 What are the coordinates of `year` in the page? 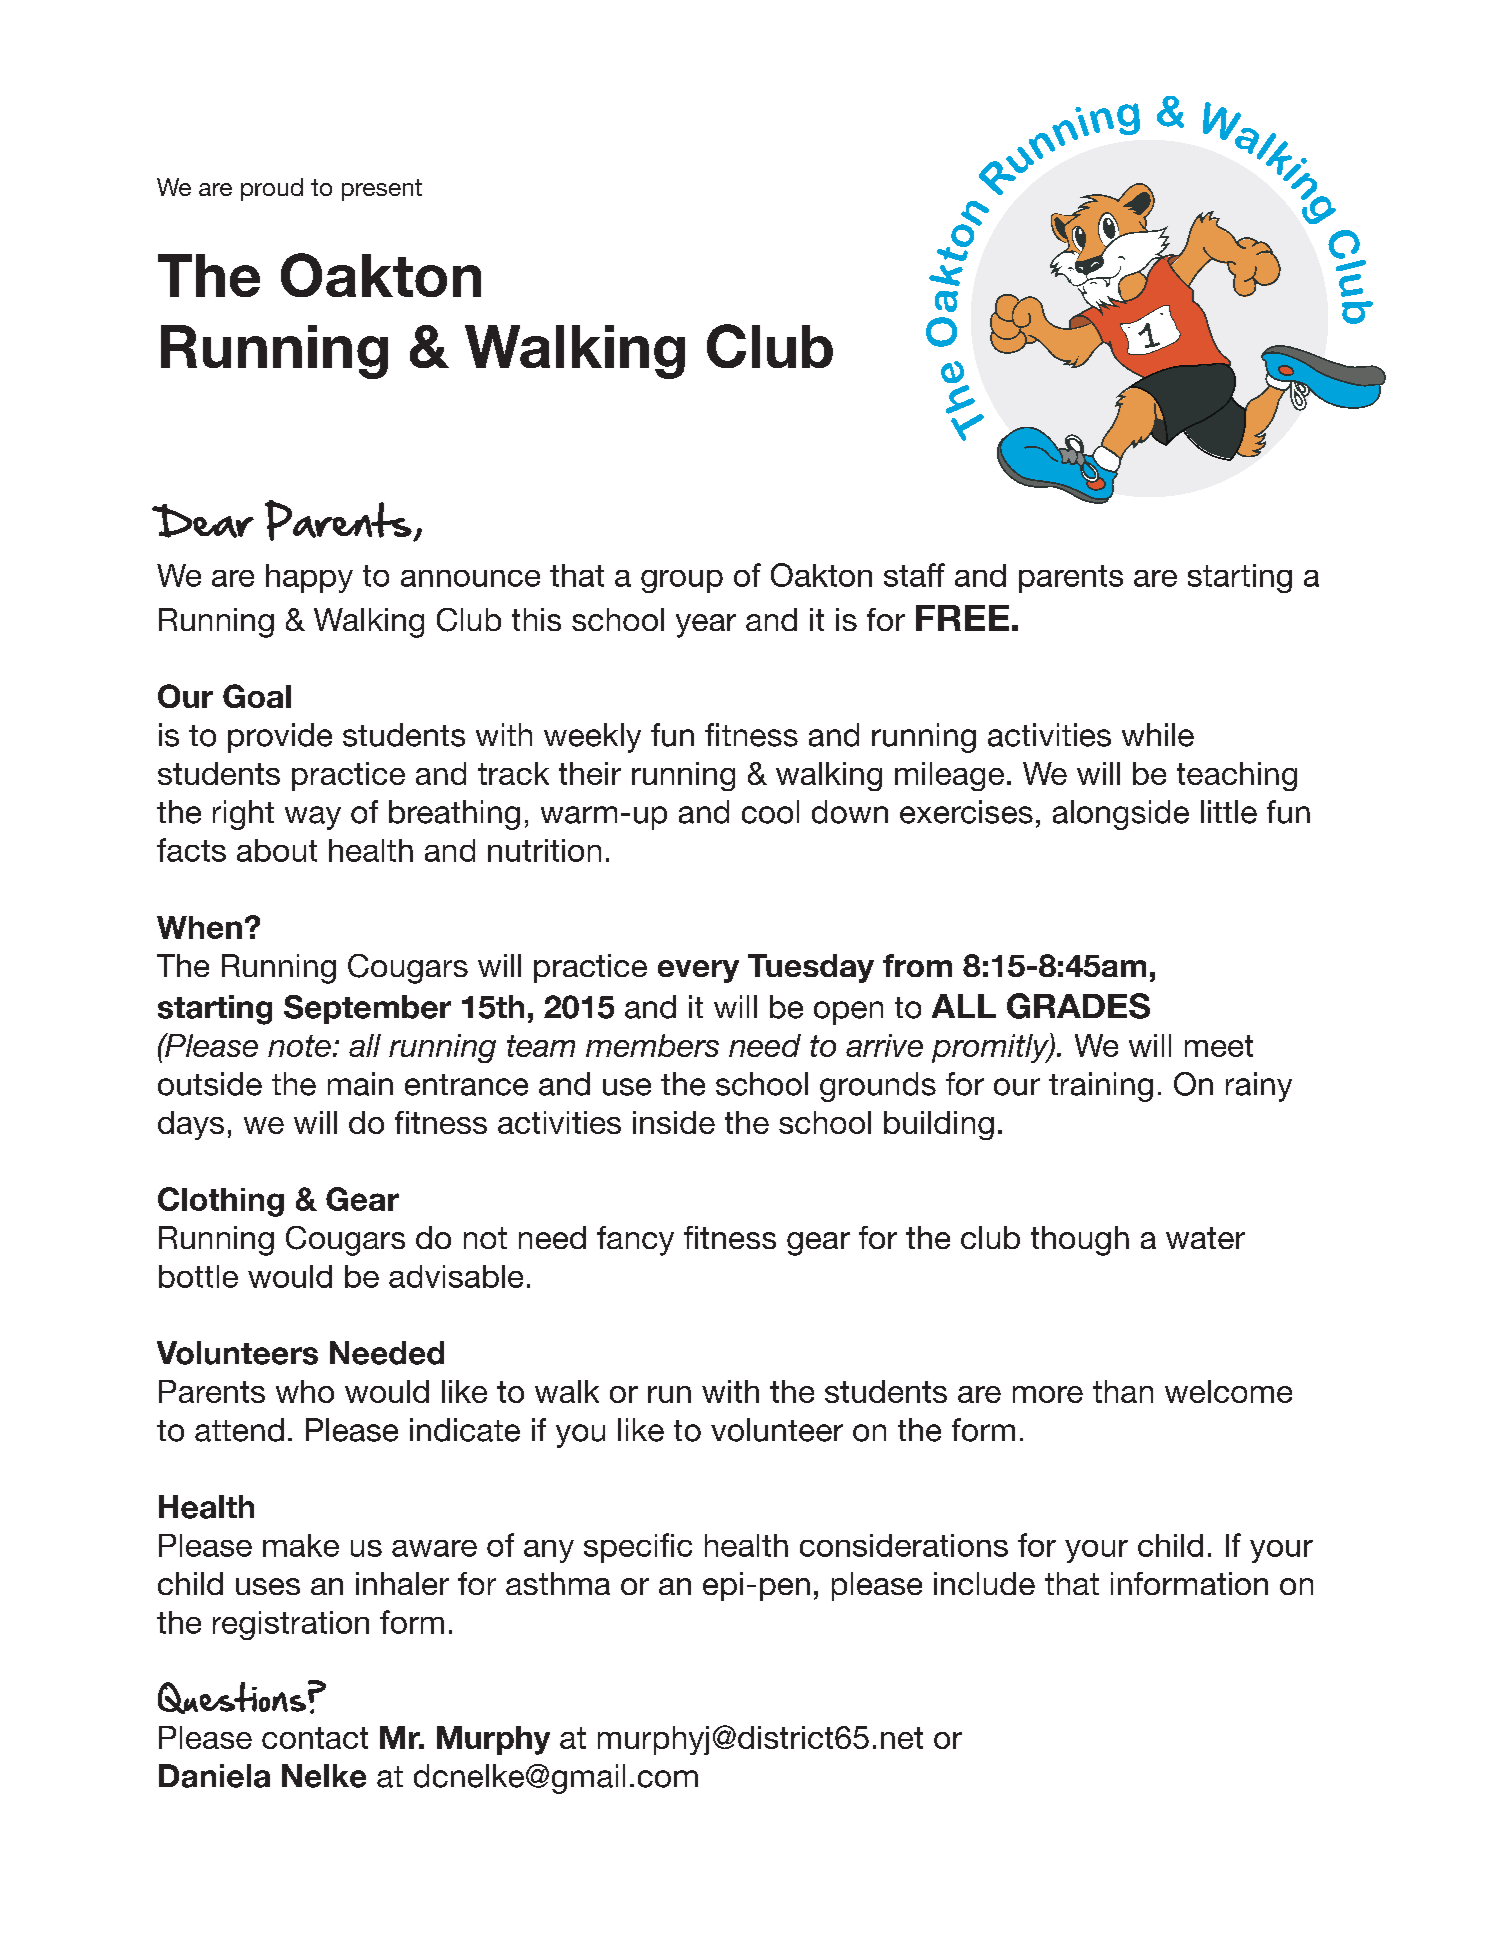 It's located at (706, 626).
